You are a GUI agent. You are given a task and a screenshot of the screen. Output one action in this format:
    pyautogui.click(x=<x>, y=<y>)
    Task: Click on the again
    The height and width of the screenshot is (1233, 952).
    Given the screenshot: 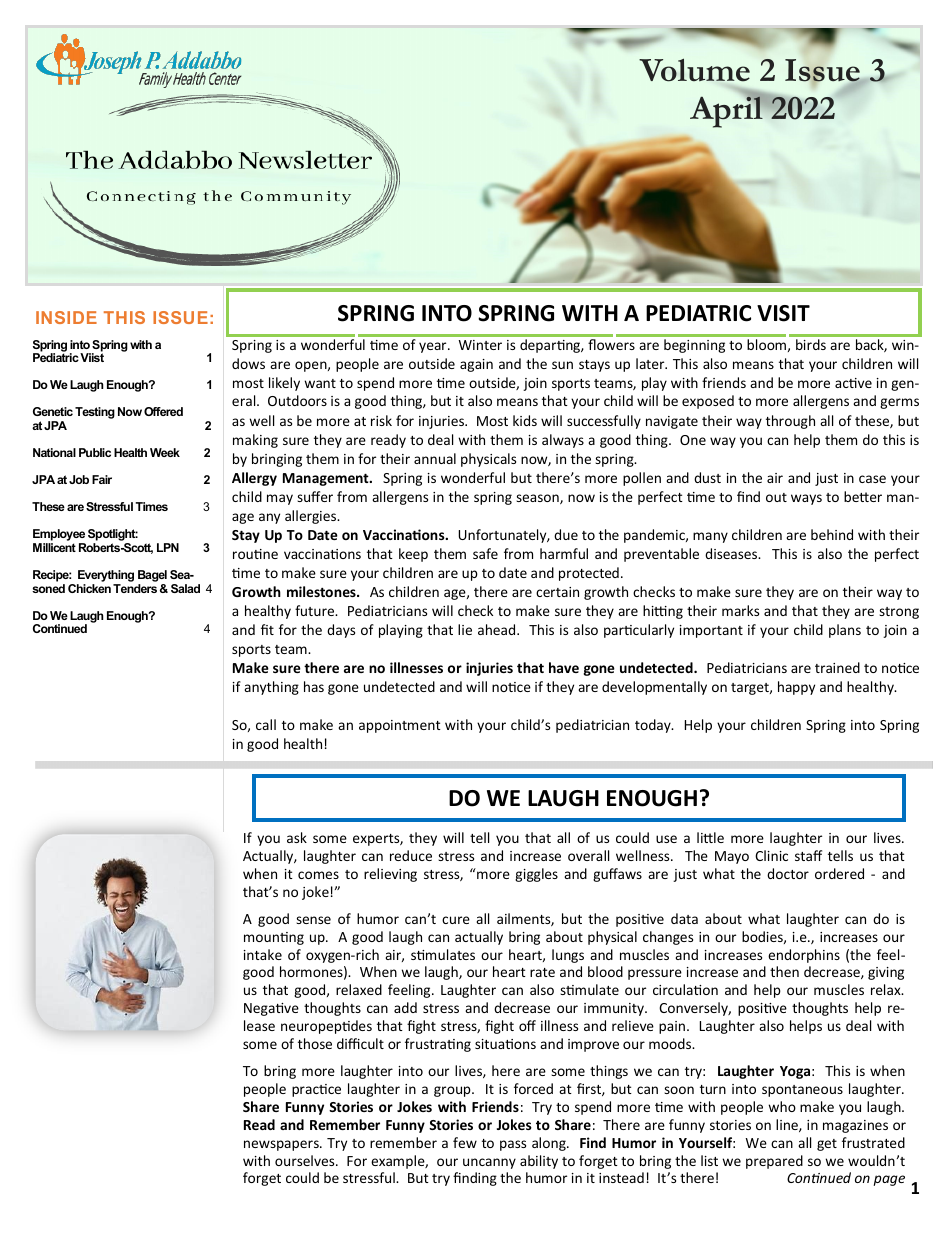 What is the action you would take?
    pyautogui.click(x=476, y=365)
